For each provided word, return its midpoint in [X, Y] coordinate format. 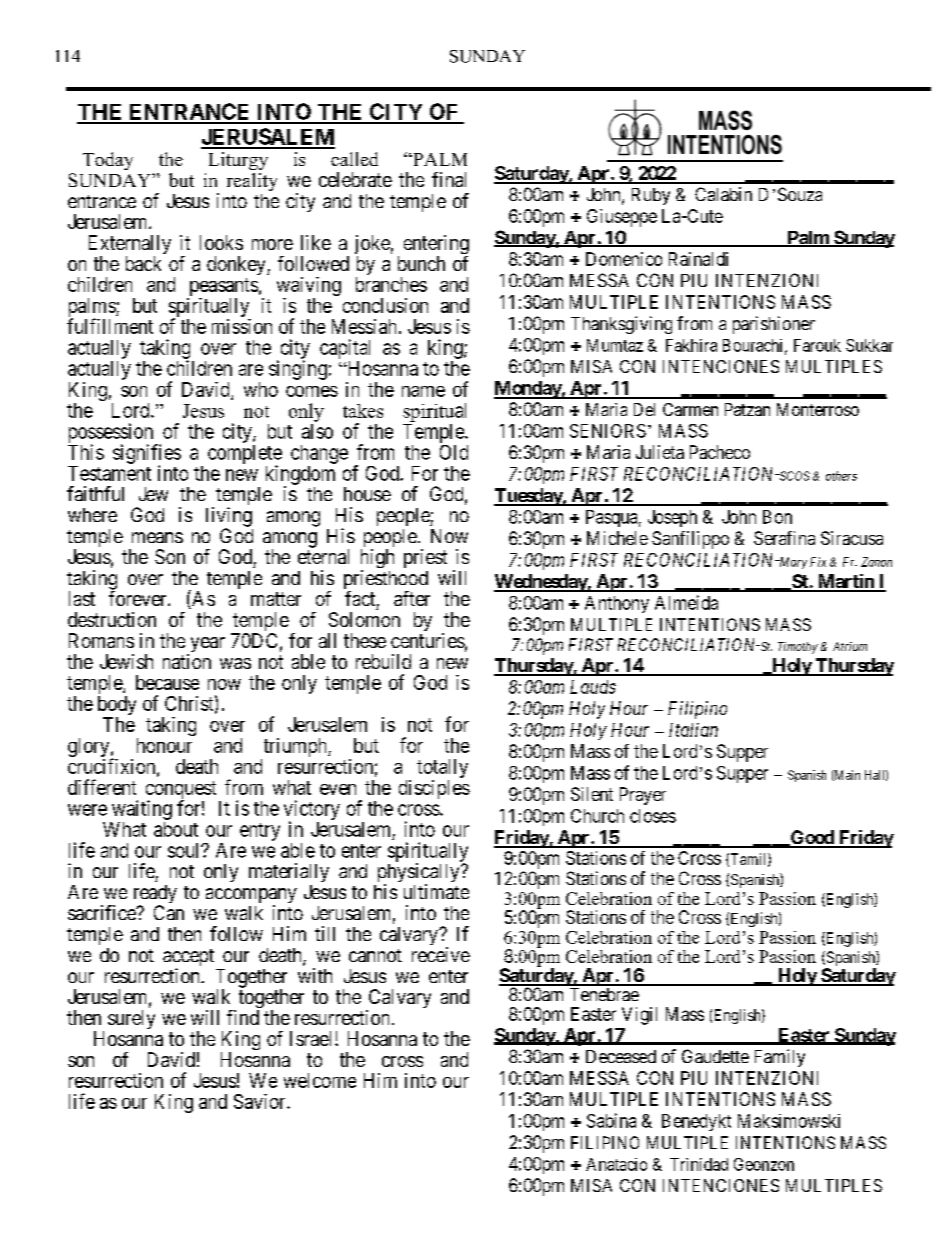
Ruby [651, 196]
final [449, 179]
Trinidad [699, 1164]
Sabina [611, 1120]
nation [187, 661]
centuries [428, 640]
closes [653, 816]
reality [252, 182]
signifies [147, 455]
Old [454, 452]
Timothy [798, 648]
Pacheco [720, 452]
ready [155, 895]
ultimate [436, 891]
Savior [261, 1101]
